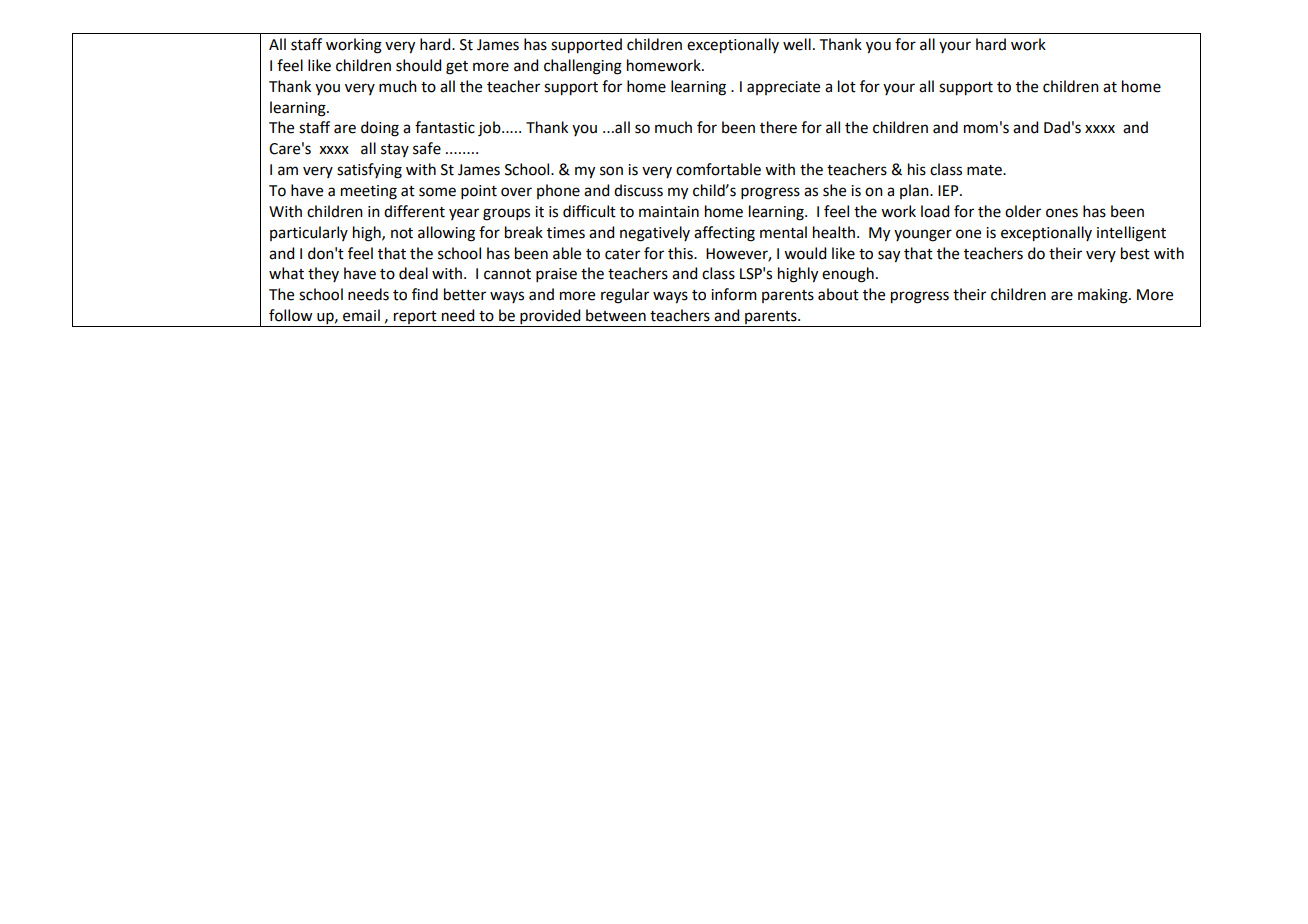  Describe the element at coordinates (638, 190) in the screenshot. I see `discuss` at that location.
